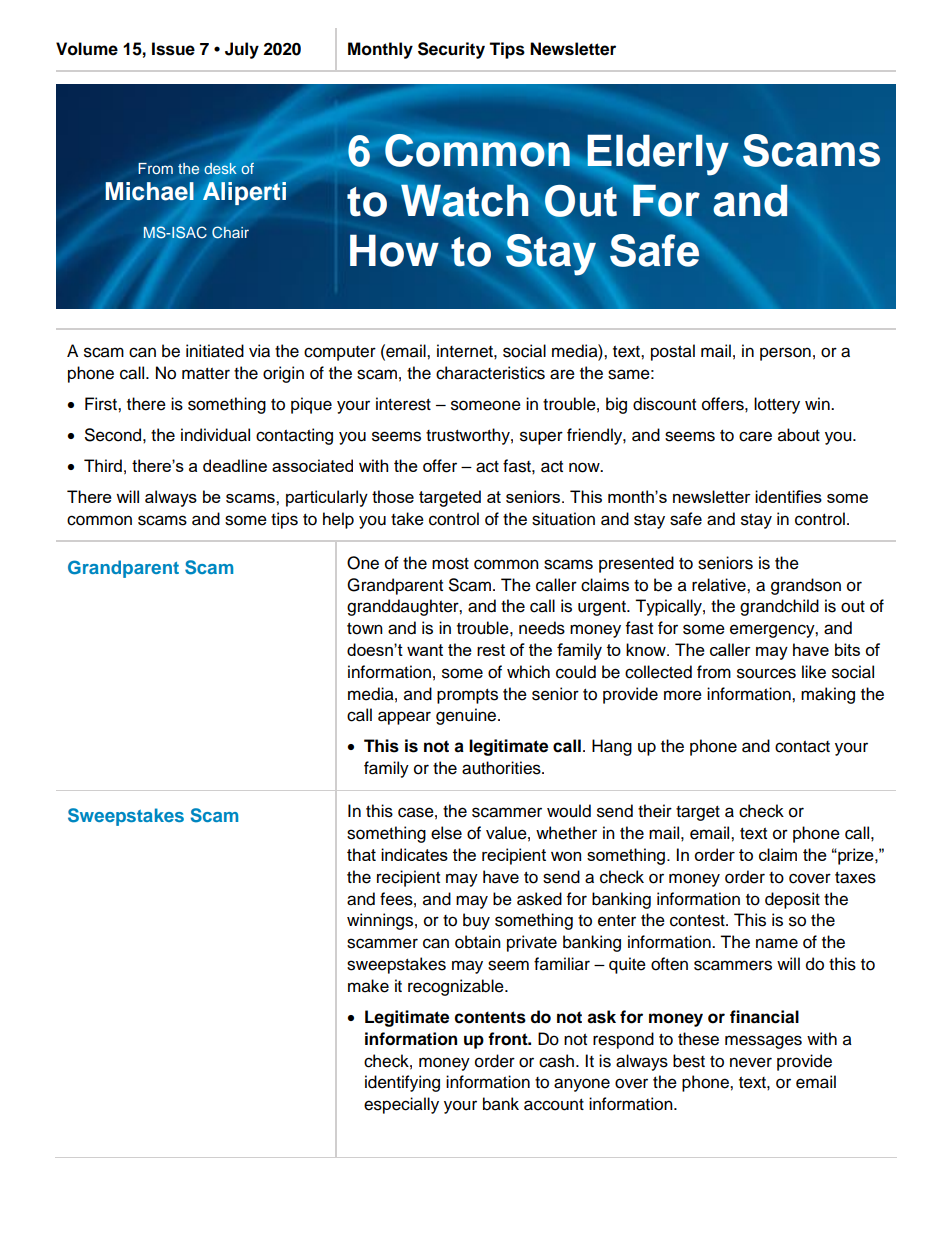  What do you see at coordinates (401, 1105) in the screenshot?
I see `especially` at bounding box center [401, 1105].
